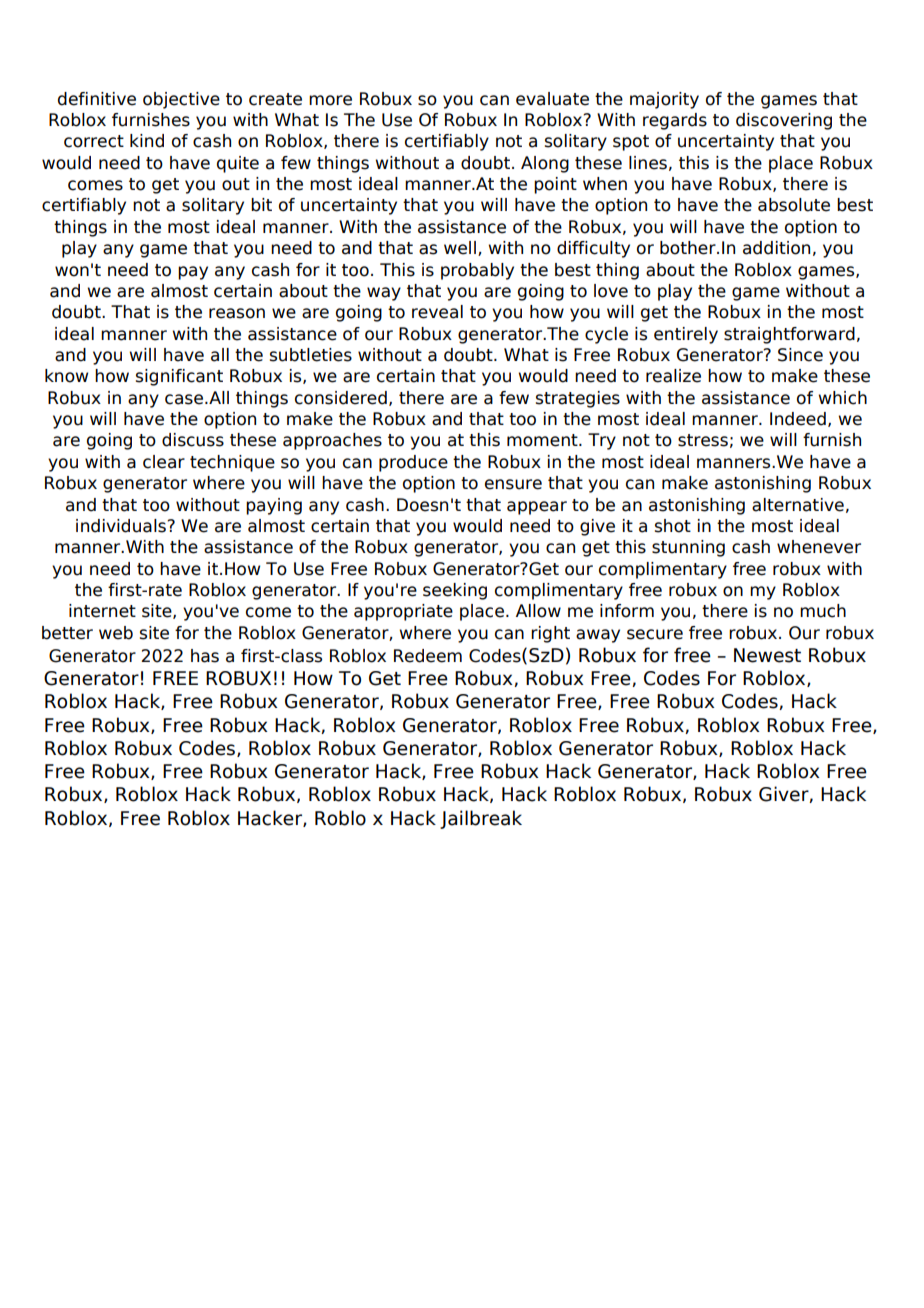  Describe the element at coordinates (552, 99) in the document. I see `evaluate` at that location.
